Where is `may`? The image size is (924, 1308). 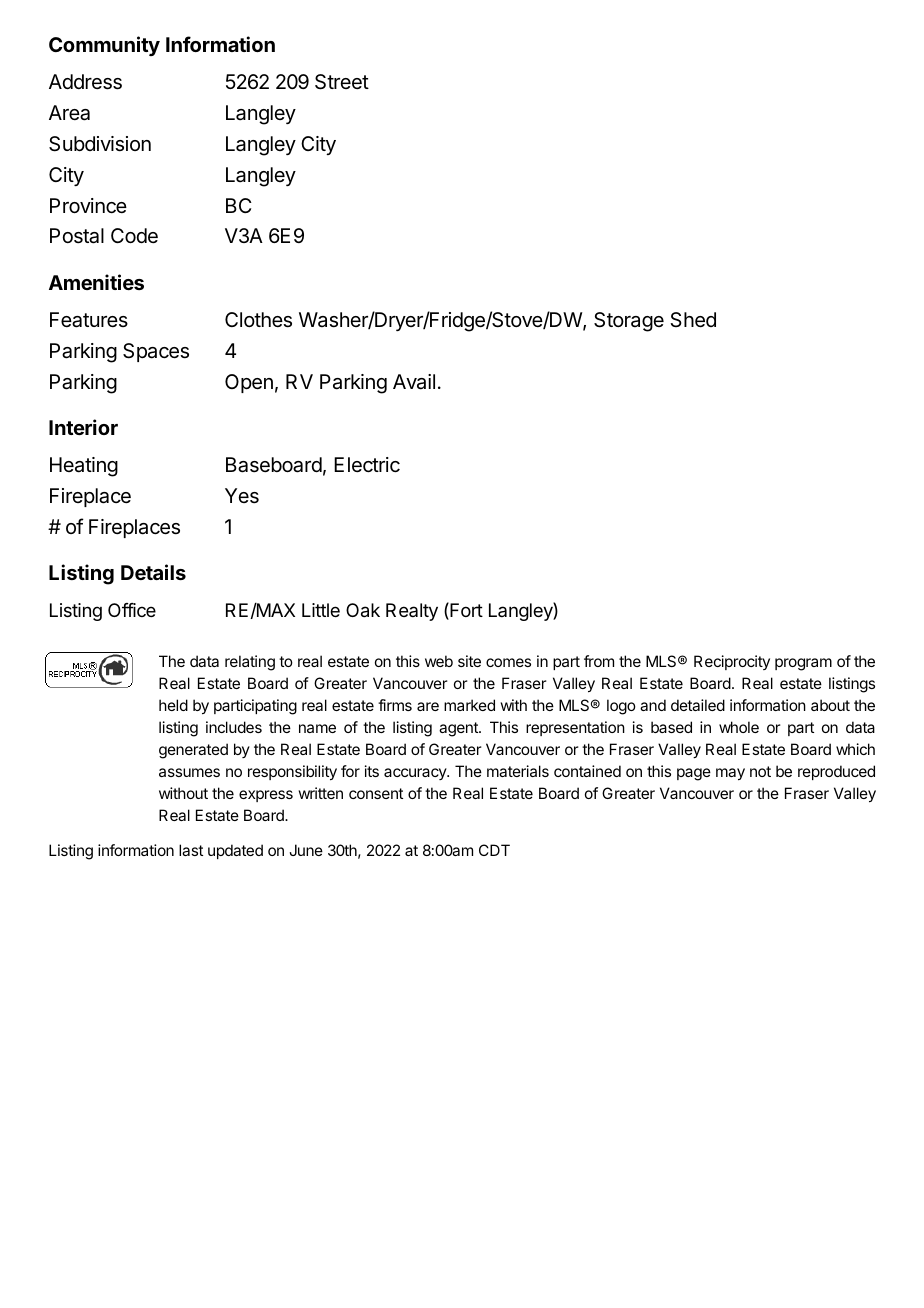
may is located at coordinates (730, 774).
